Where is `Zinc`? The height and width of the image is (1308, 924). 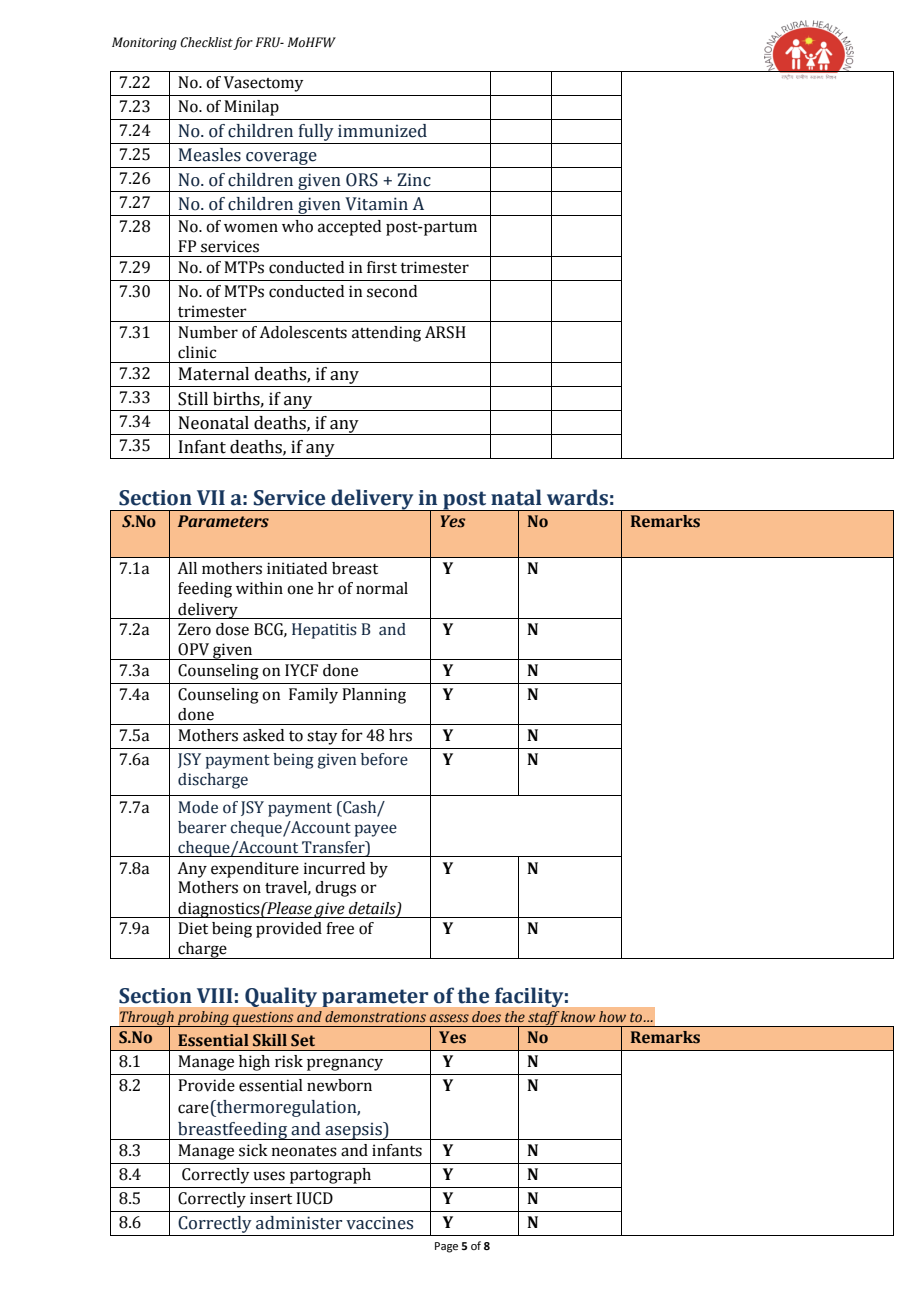 Zinc is located at coordinates (414, 180).
